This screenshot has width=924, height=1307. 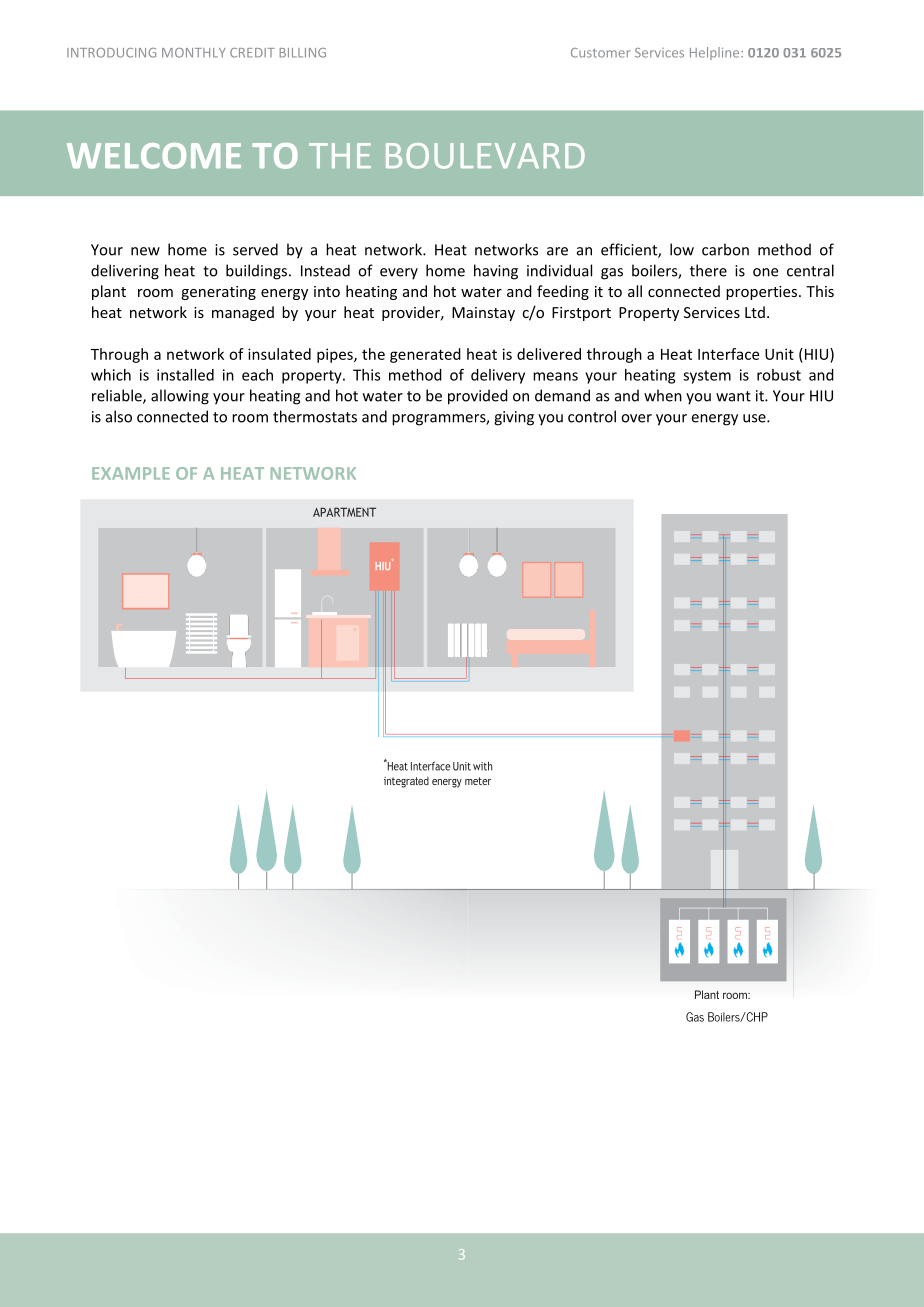 I want to click on carbon, so click(x=725, y=249).
